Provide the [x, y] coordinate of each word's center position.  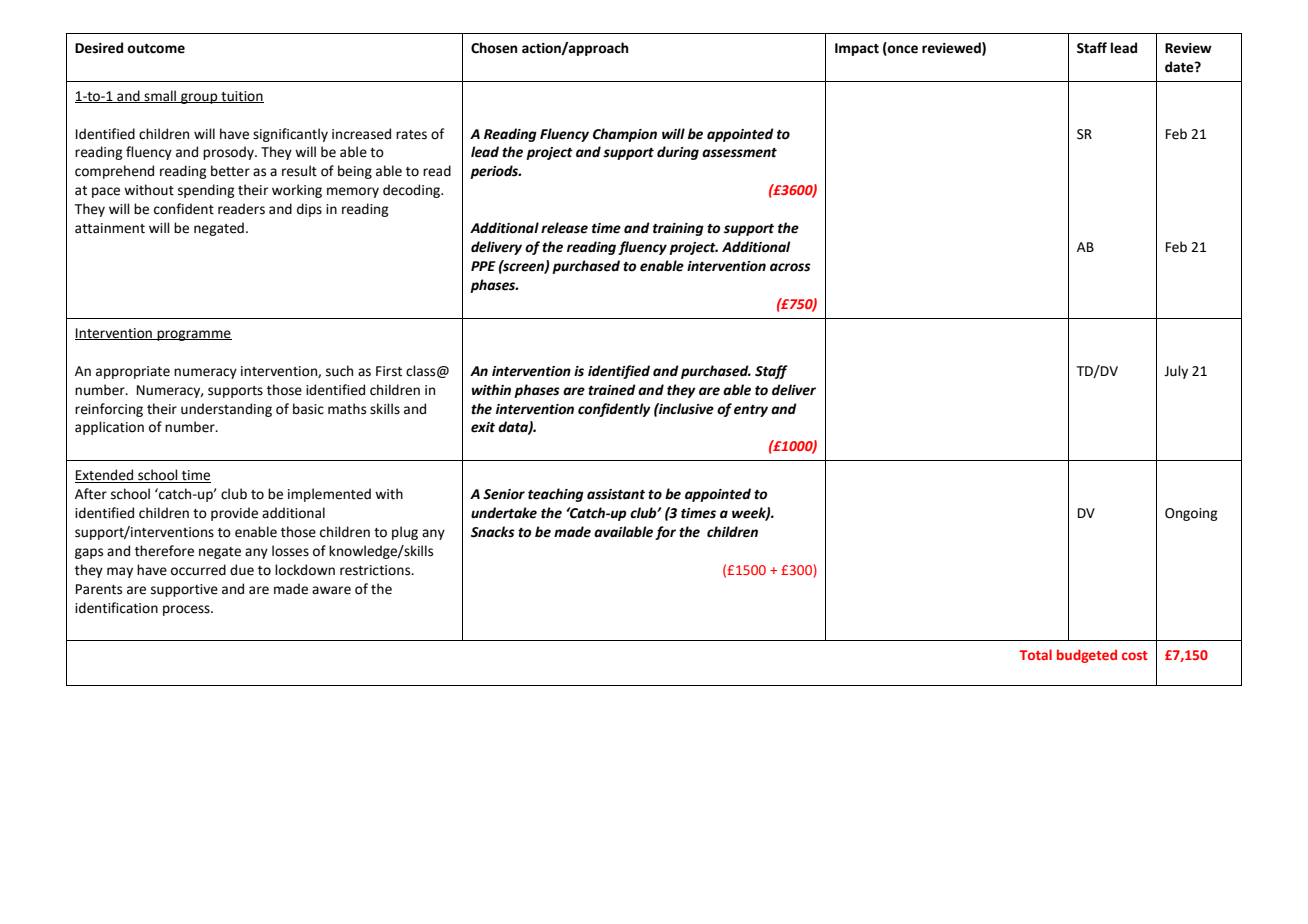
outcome [156, 49]
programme [193, 335]
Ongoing [1191, 514]
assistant [616, 494]
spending [206, 191]
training [678, 229]
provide [234, 514]
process [187, 610]
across [790, 267]
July [1176, 372]
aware [331, 590]
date [1180, 67]
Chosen [494, 48]
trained [612, 390]
